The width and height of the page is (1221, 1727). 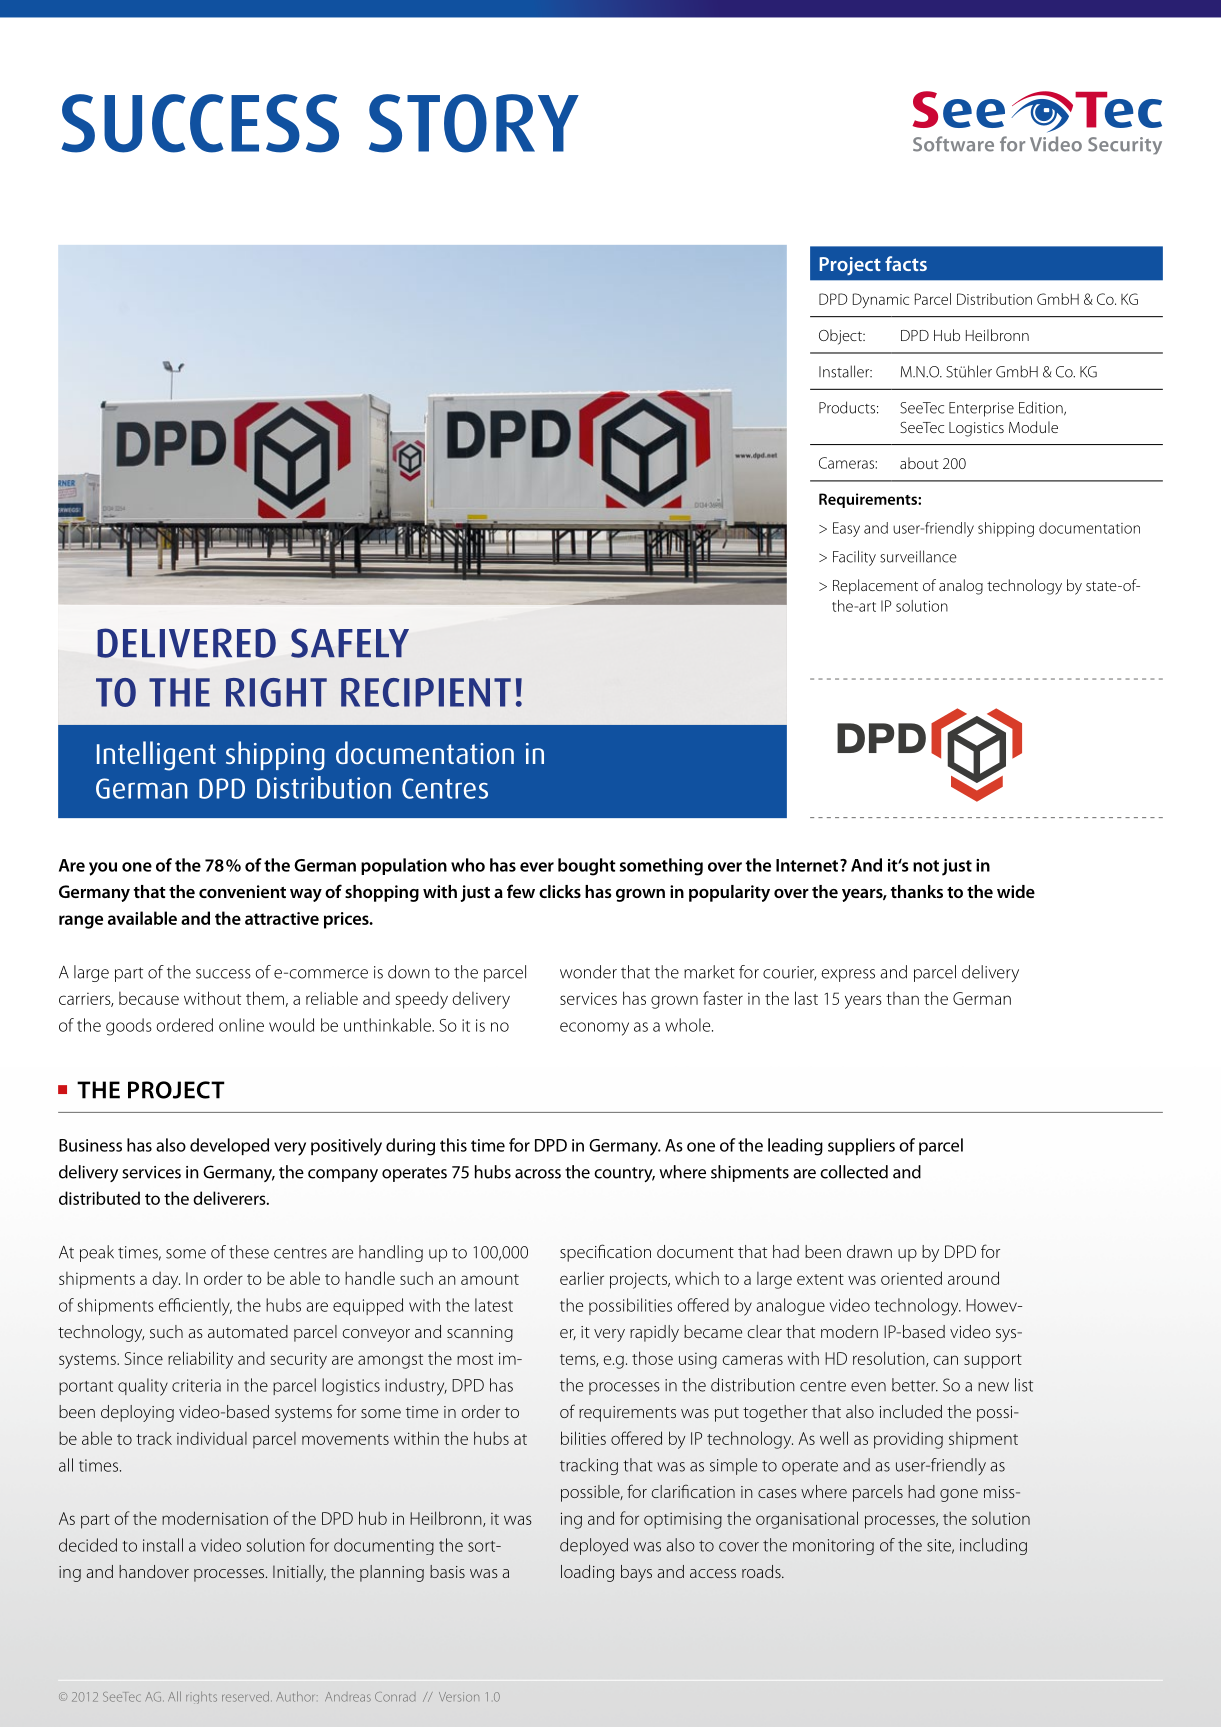 What do you see at coordinates (426, 692) in the page?
I see `recipient` at bounding box center [426, 692].
